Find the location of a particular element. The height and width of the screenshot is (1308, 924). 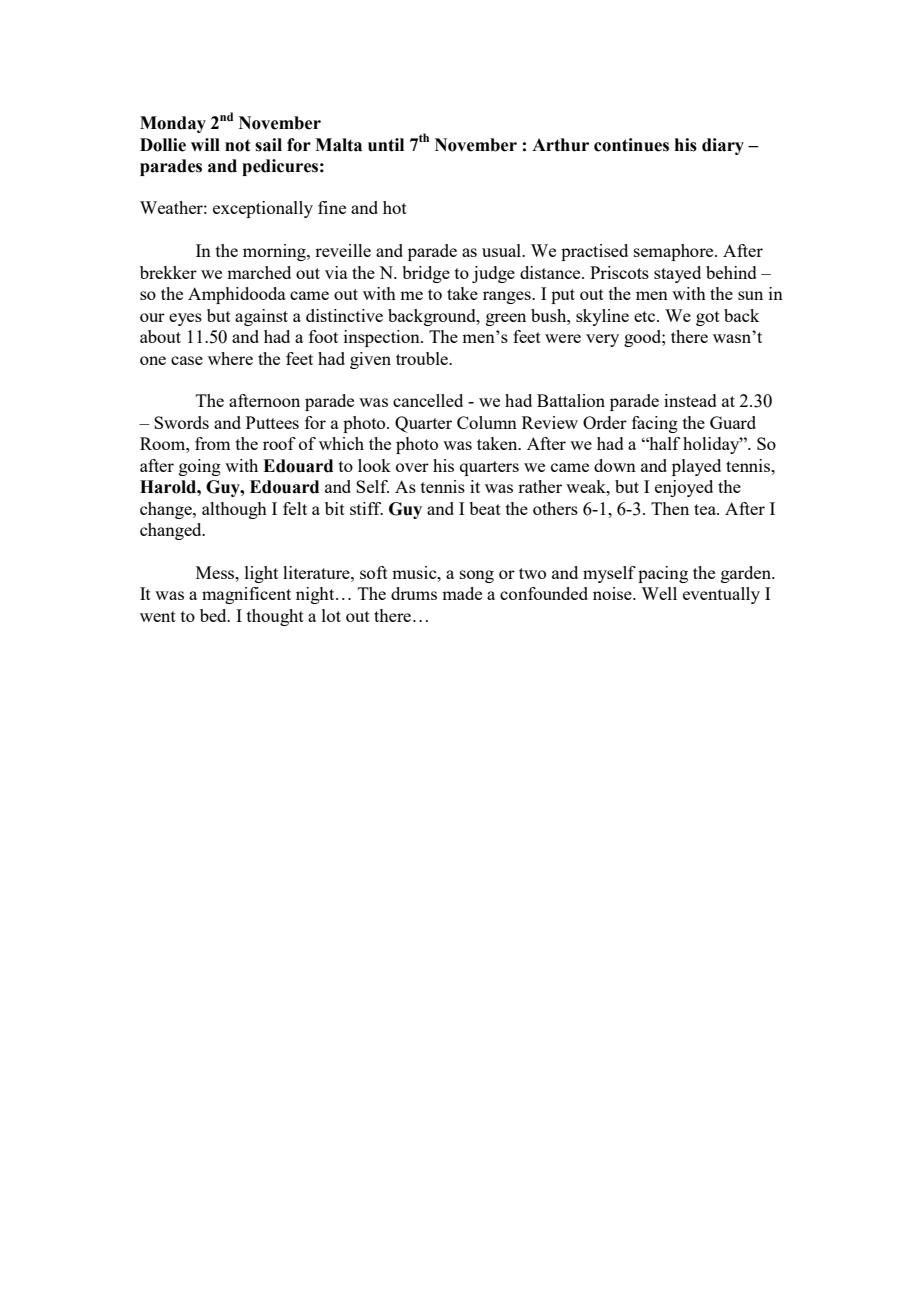

where is located at coordinates (230, 358).
